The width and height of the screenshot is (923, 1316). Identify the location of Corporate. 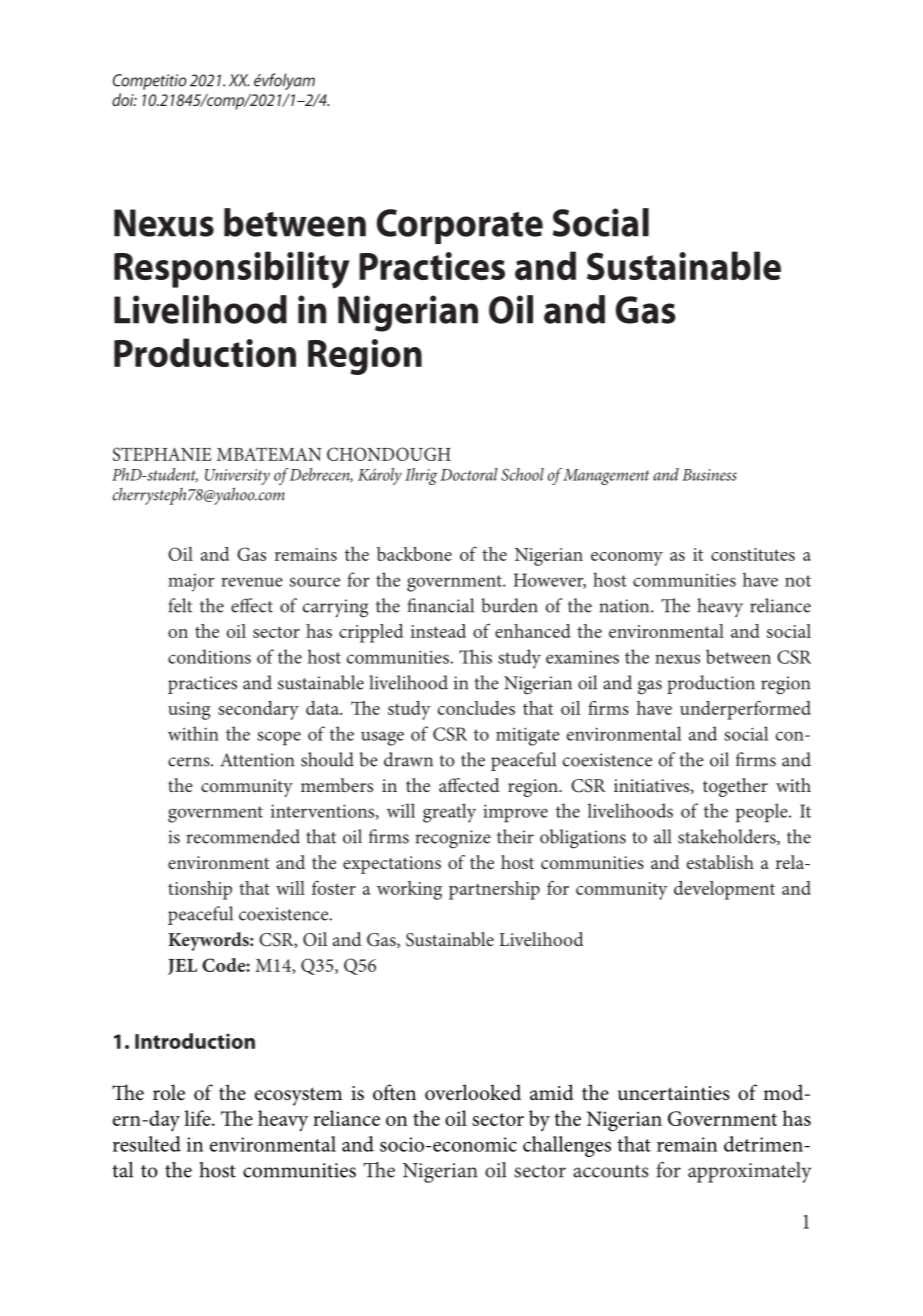
(460, 226).
